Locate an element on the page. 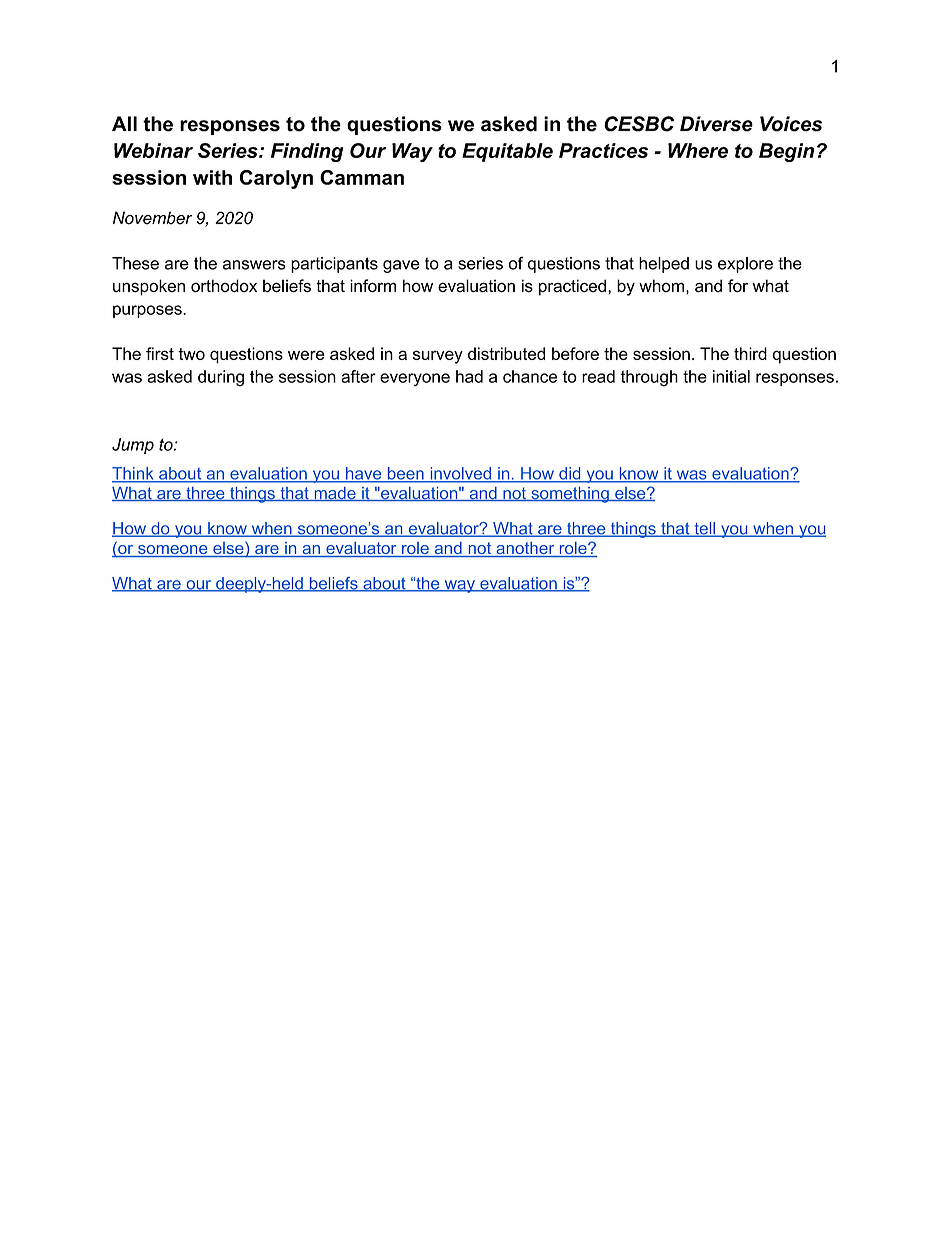  Webinar is located at coordinates (153, 150).
